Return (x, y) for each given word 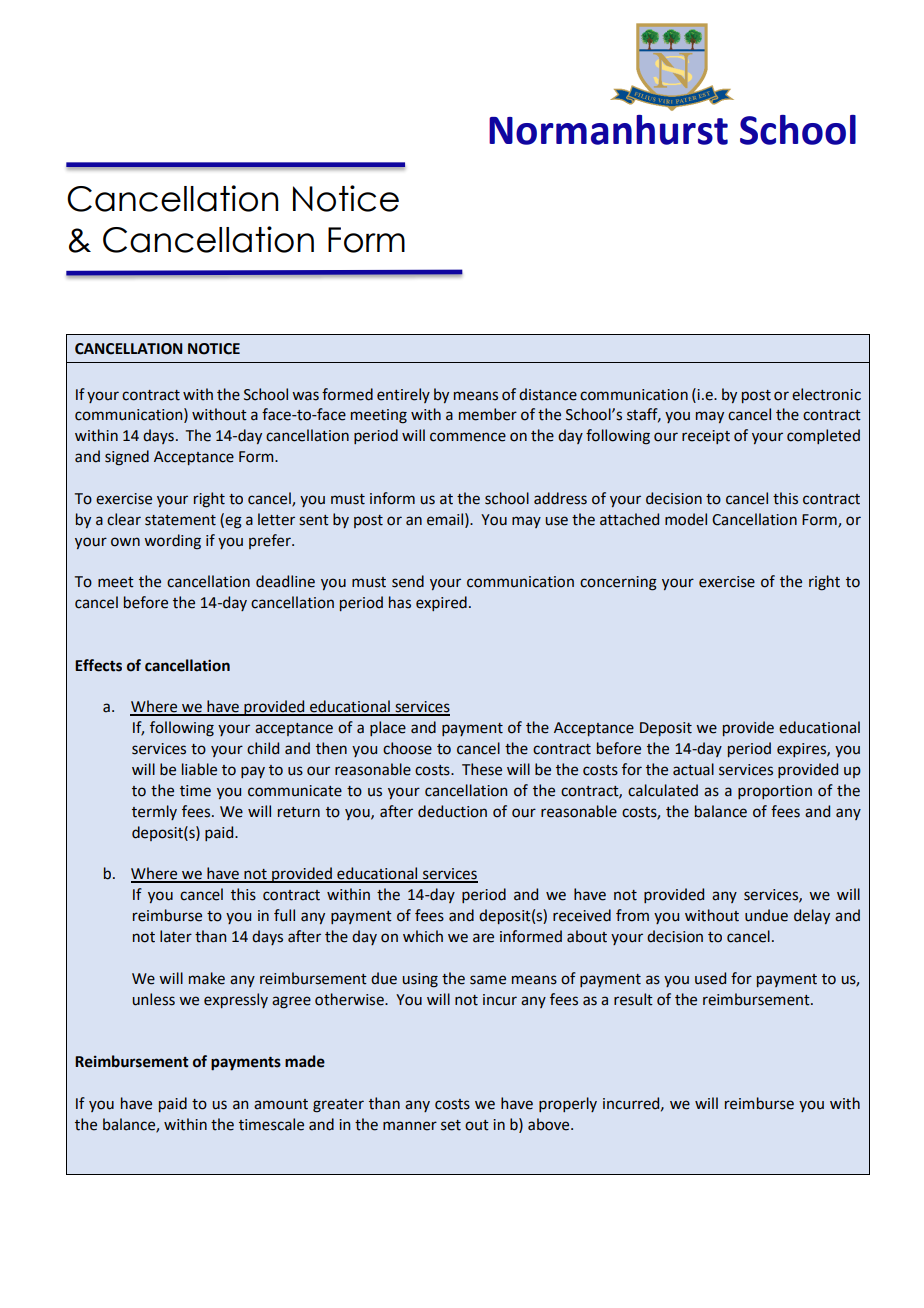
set (451, 1125)
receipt (706, 437)
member (488, 414)
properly (568, 1104)
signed (127, 458)
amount (281, 1104)
